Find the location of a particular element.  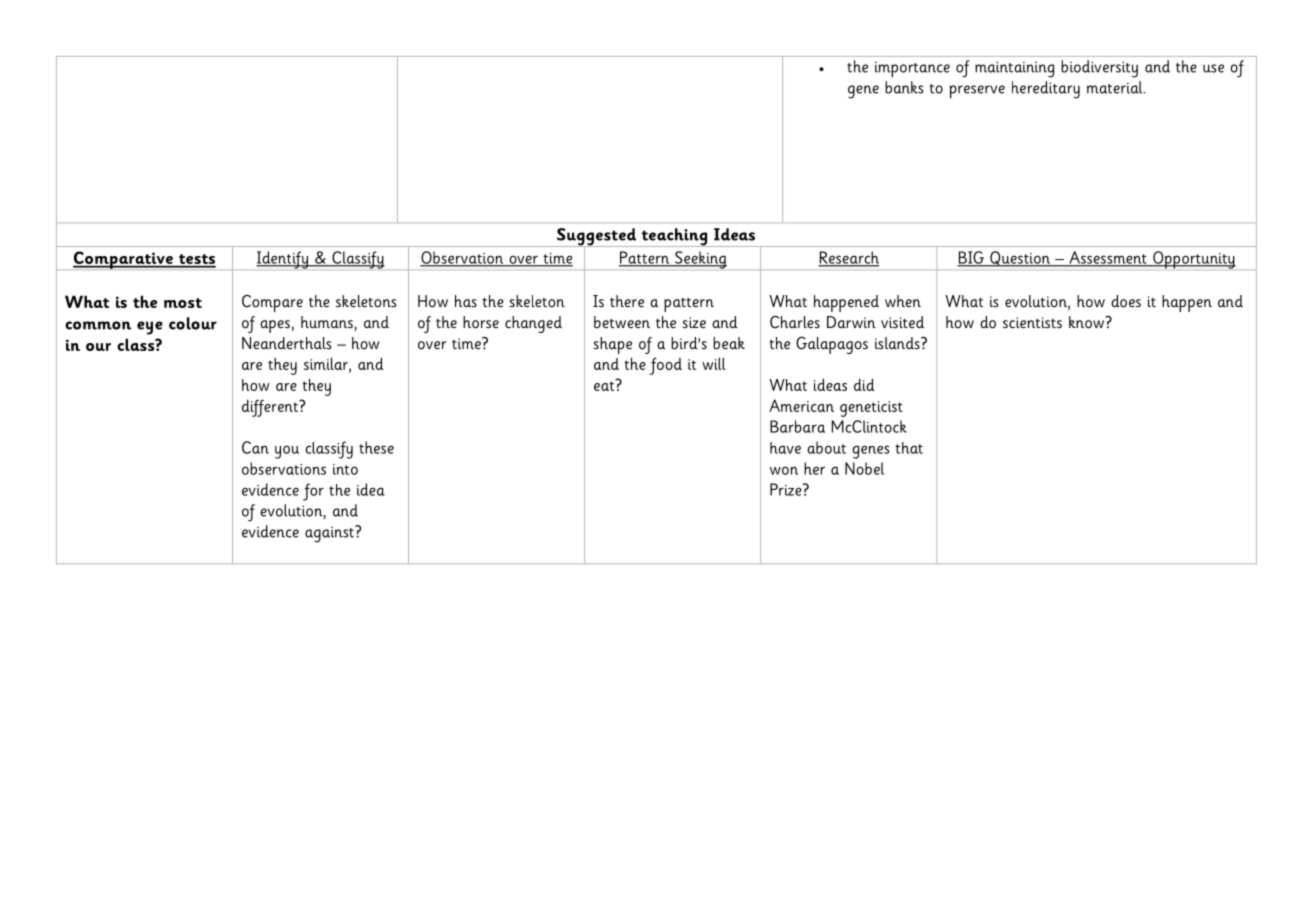

Nobel is located at coordinates (864, 468).
